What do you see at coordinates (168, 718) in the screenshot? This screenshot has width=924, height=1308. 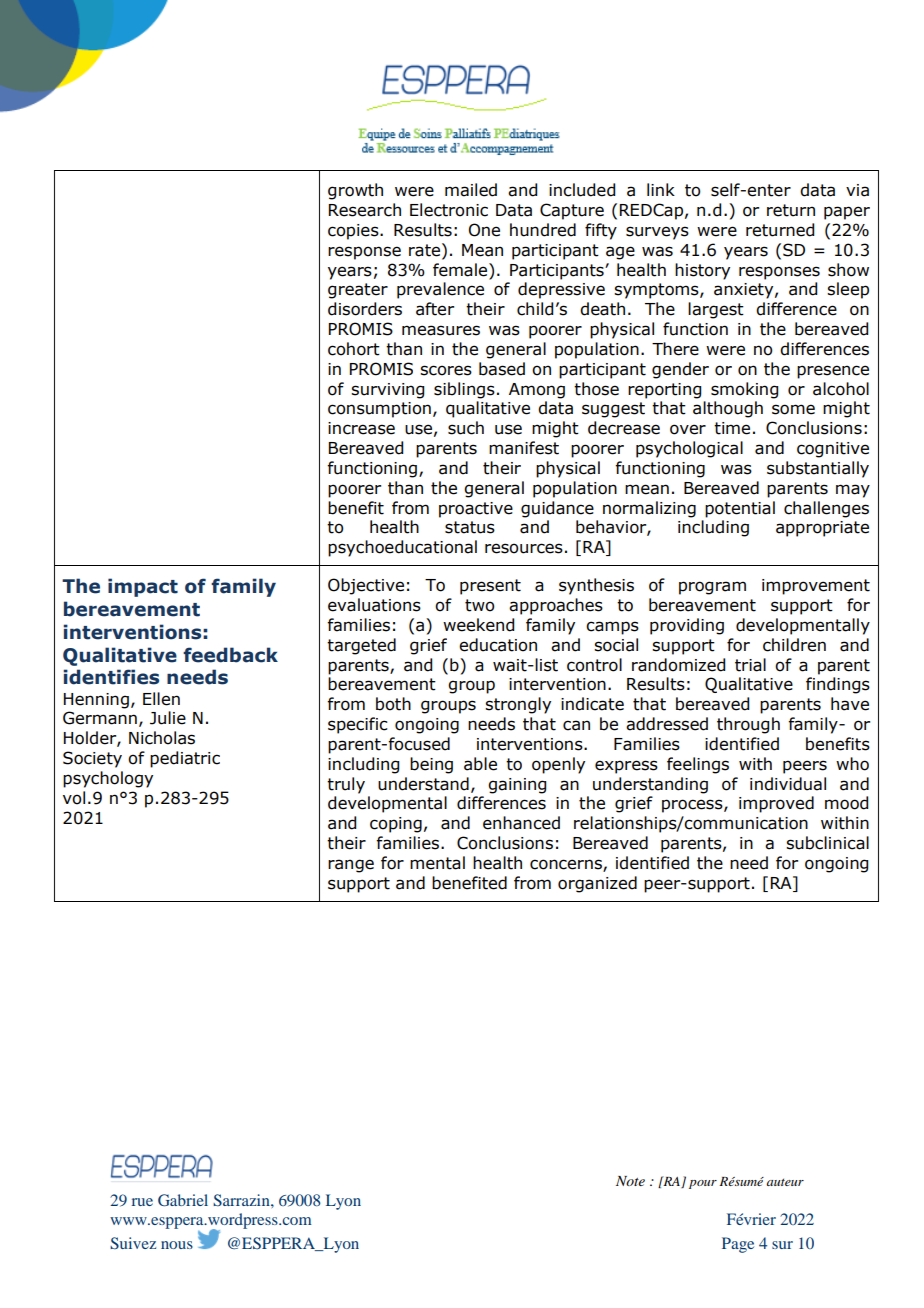 I see `Julie` at bounding box center [168, 718].
